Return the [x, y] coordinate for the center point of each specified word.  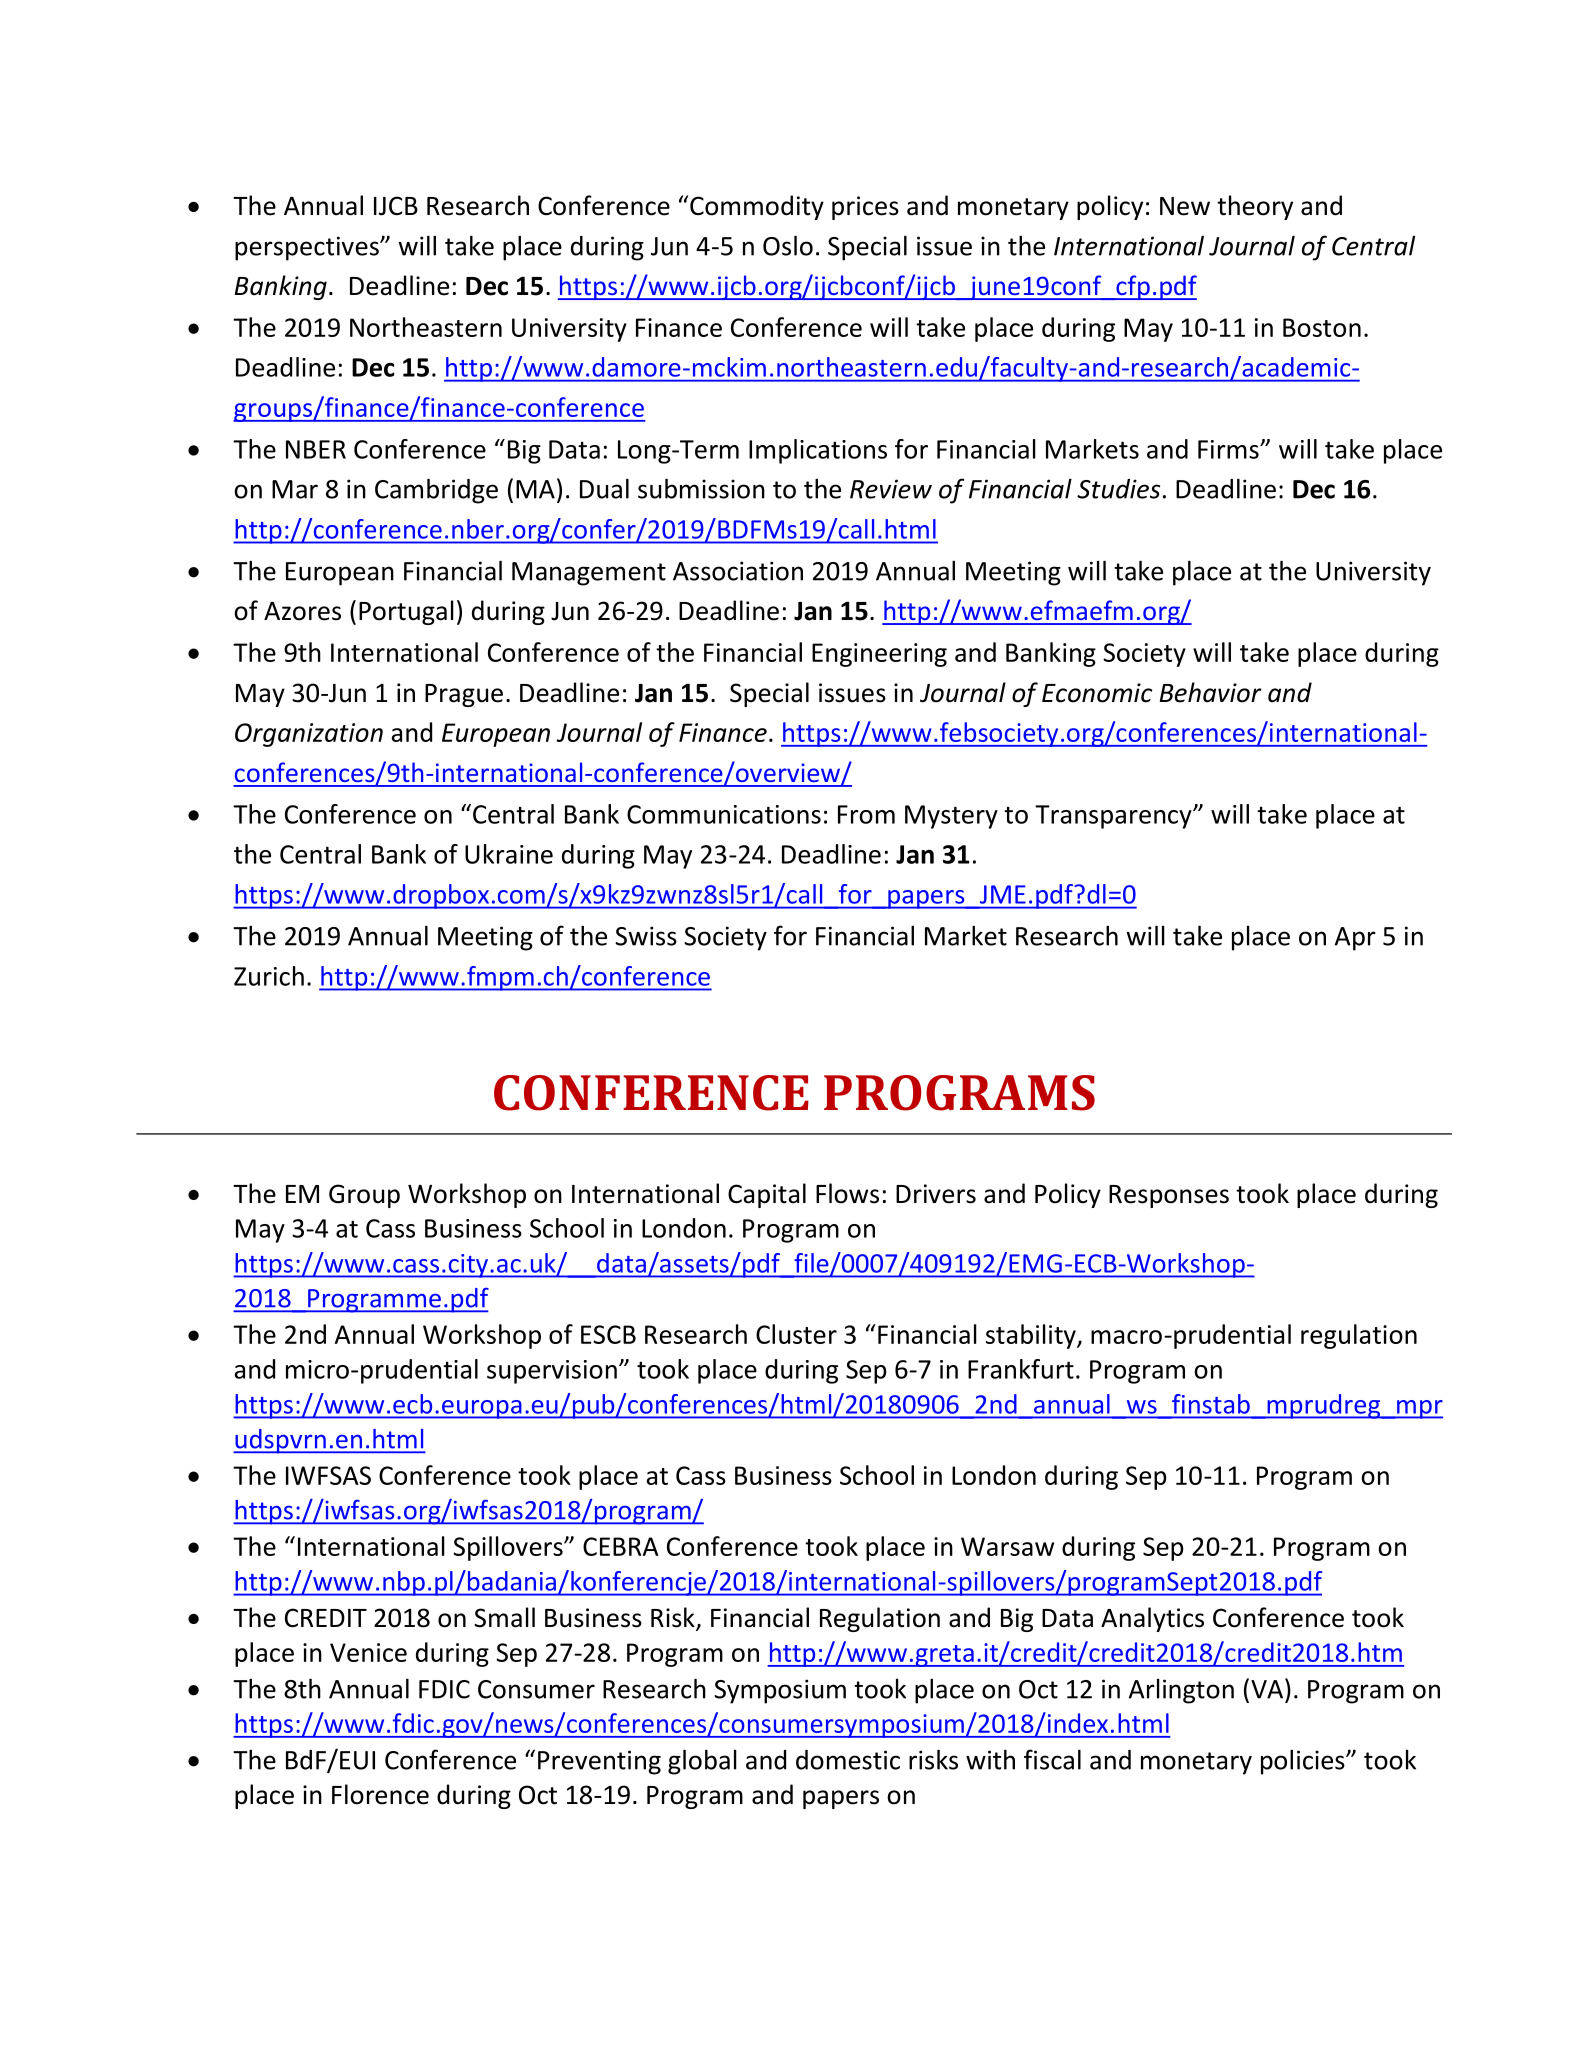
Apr [1355, 939]
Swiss [646, 936]
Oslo [788, 245]
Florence [380, 1794]
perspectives [308, 248]
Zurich [269, 976]
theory [1255, 207]
